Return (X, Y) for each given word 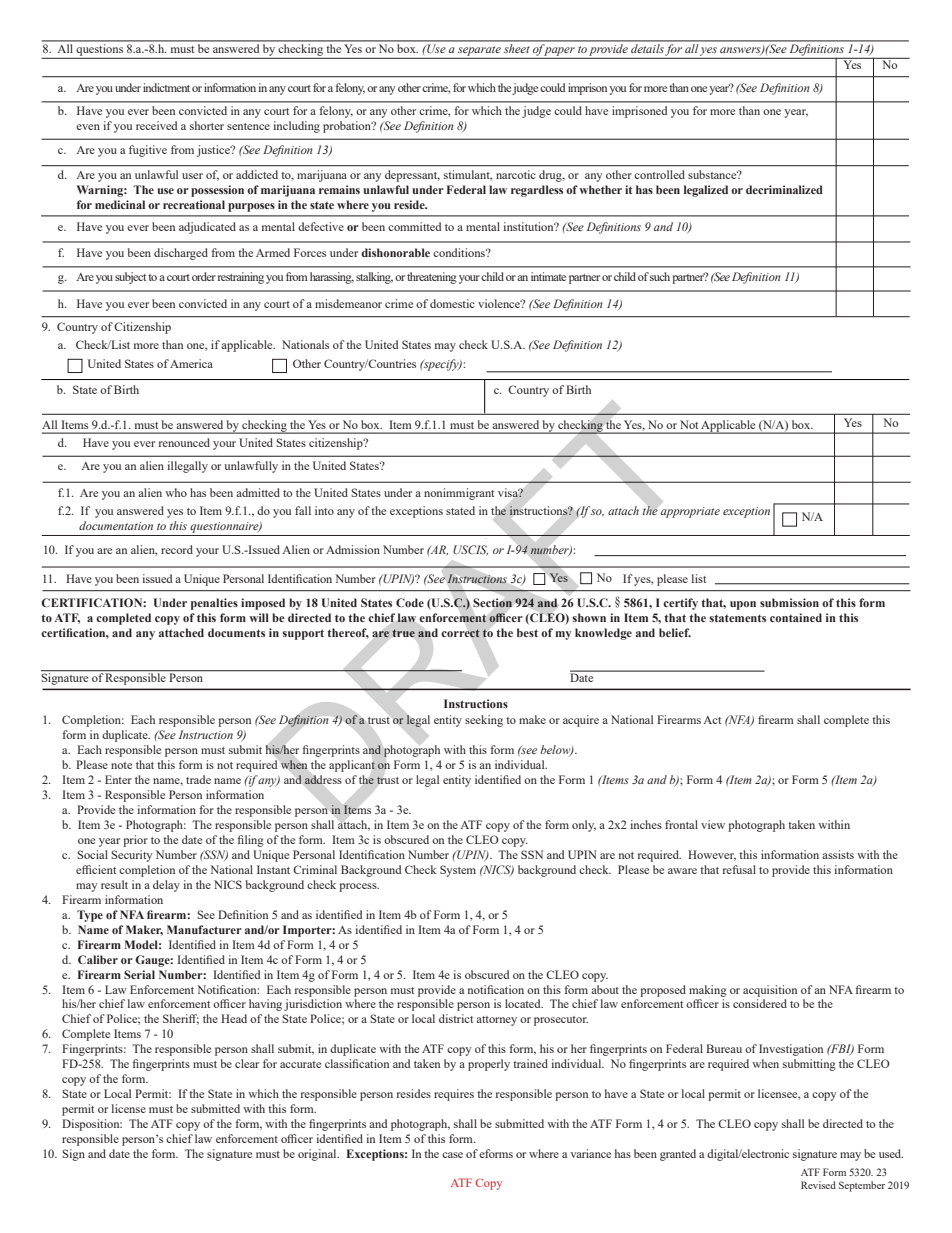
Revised (818, 1185)
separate (479, 51)
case (452, 1155)
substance (713, 174)
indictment (166, 87)
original (318, 1155)
